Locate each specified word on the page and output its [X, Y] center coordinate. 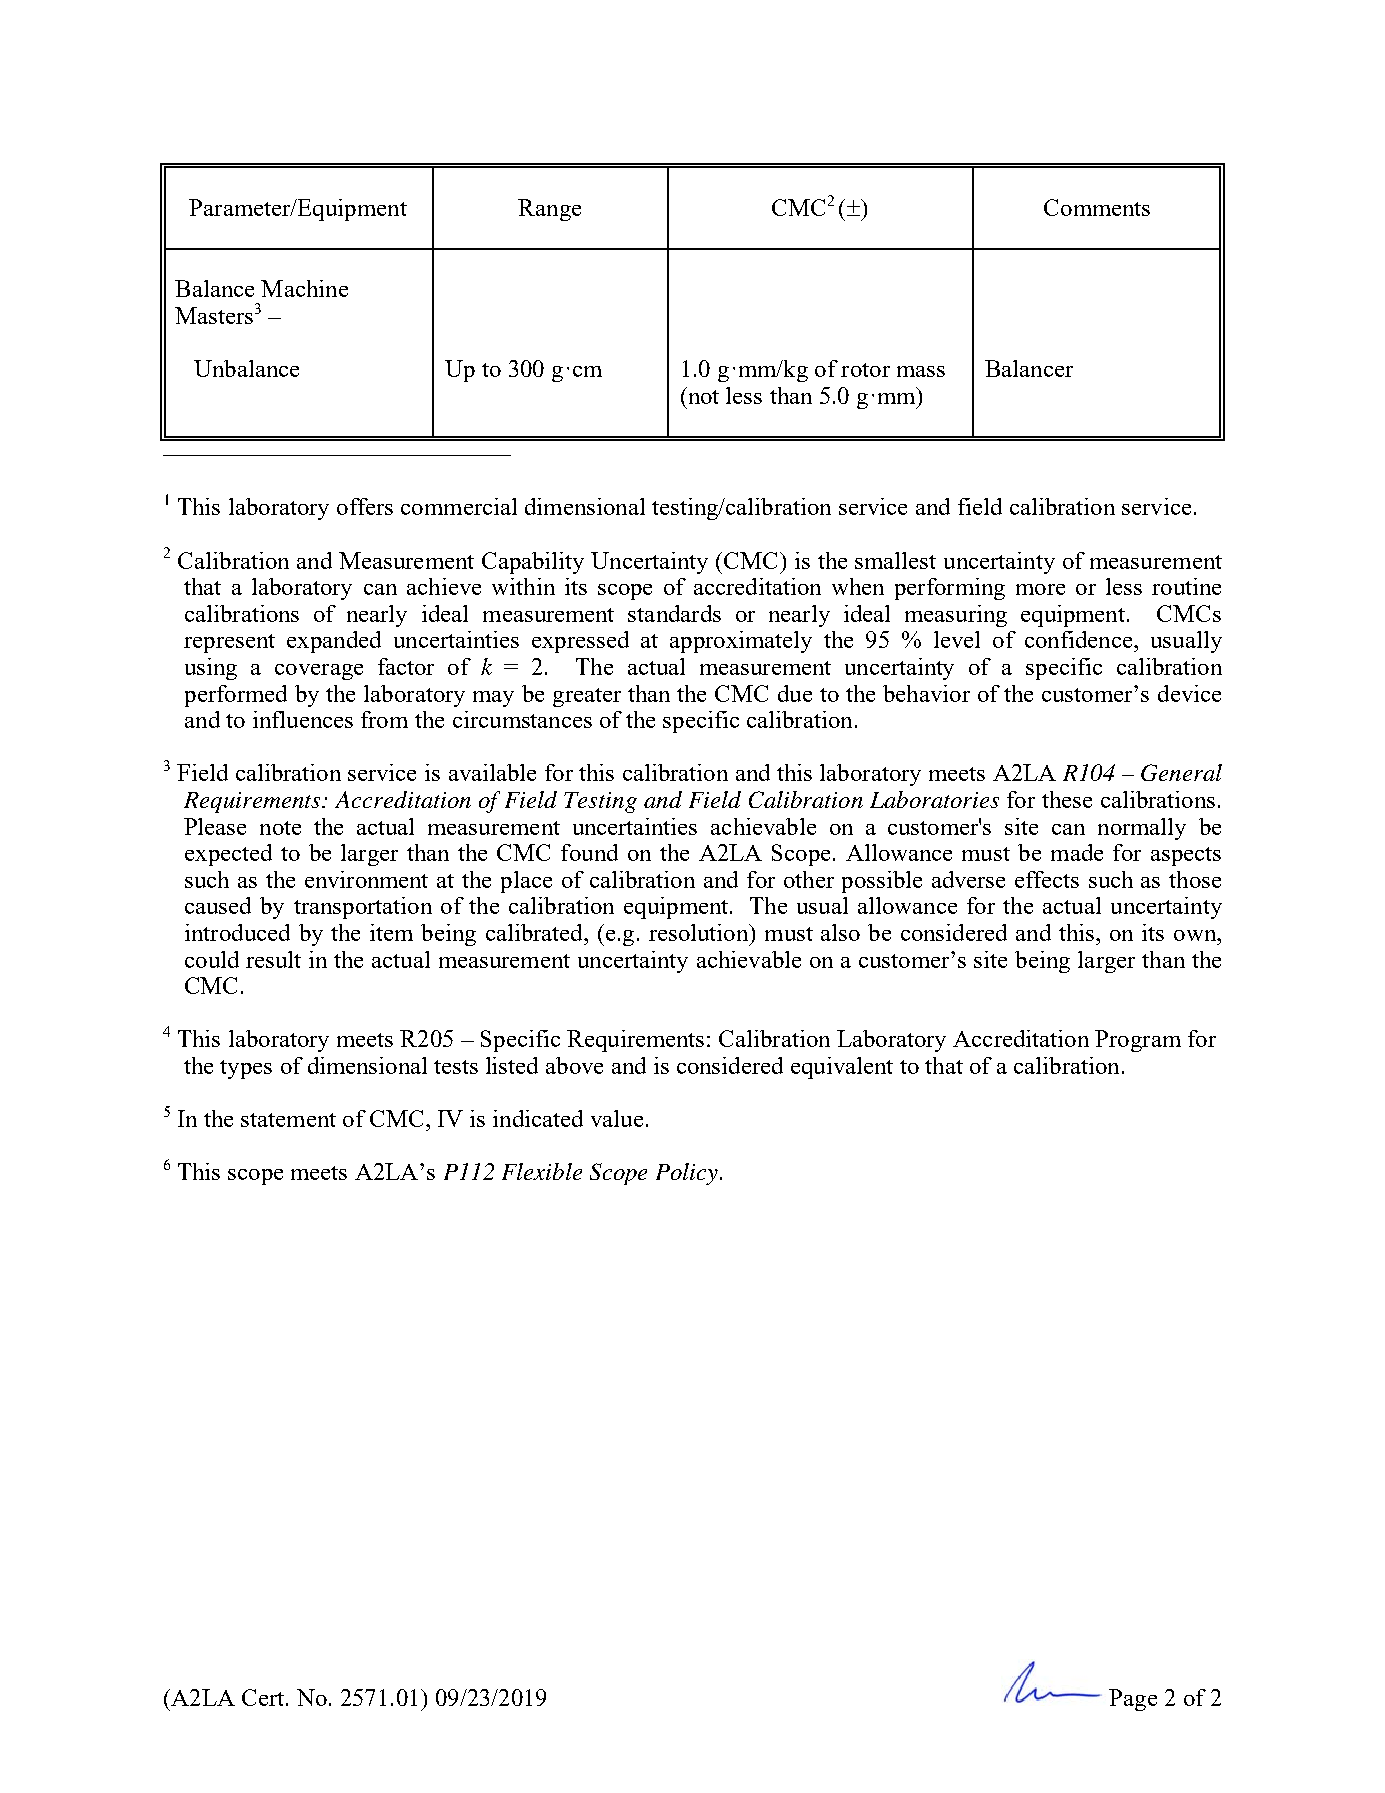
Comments [1097, 207]
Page [1133, 1700]
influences [303, 719]
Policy [687, 1174]
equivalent [842, 1068]
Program [1138, 1041]
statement [288, 1120]
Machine [304, 288]
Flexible [542, 1171]
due [795, 693]
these [1067, 799]
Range [549, 210]
